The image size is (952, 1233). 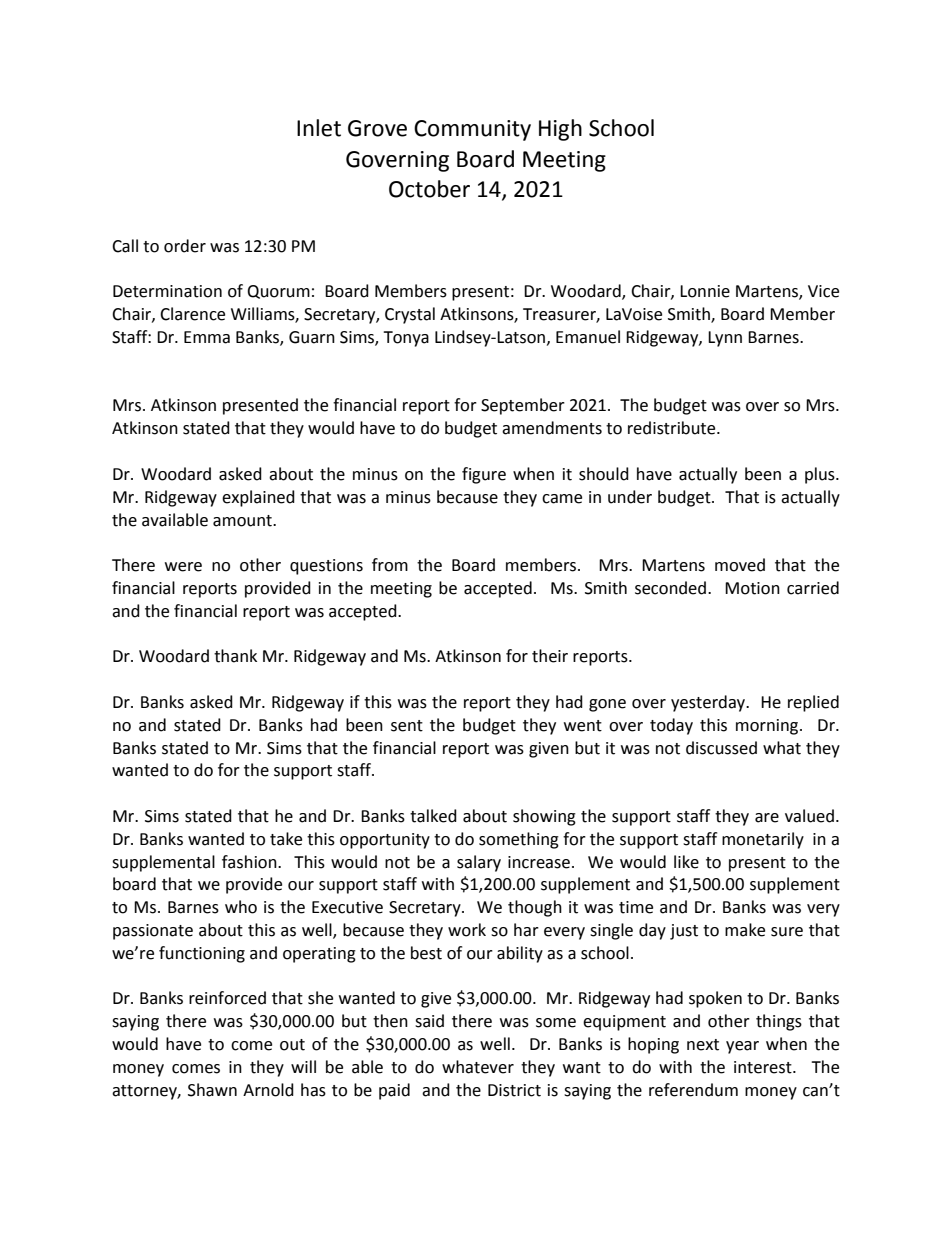 I want to click on Shawn, so click(x=212, y=1090).
